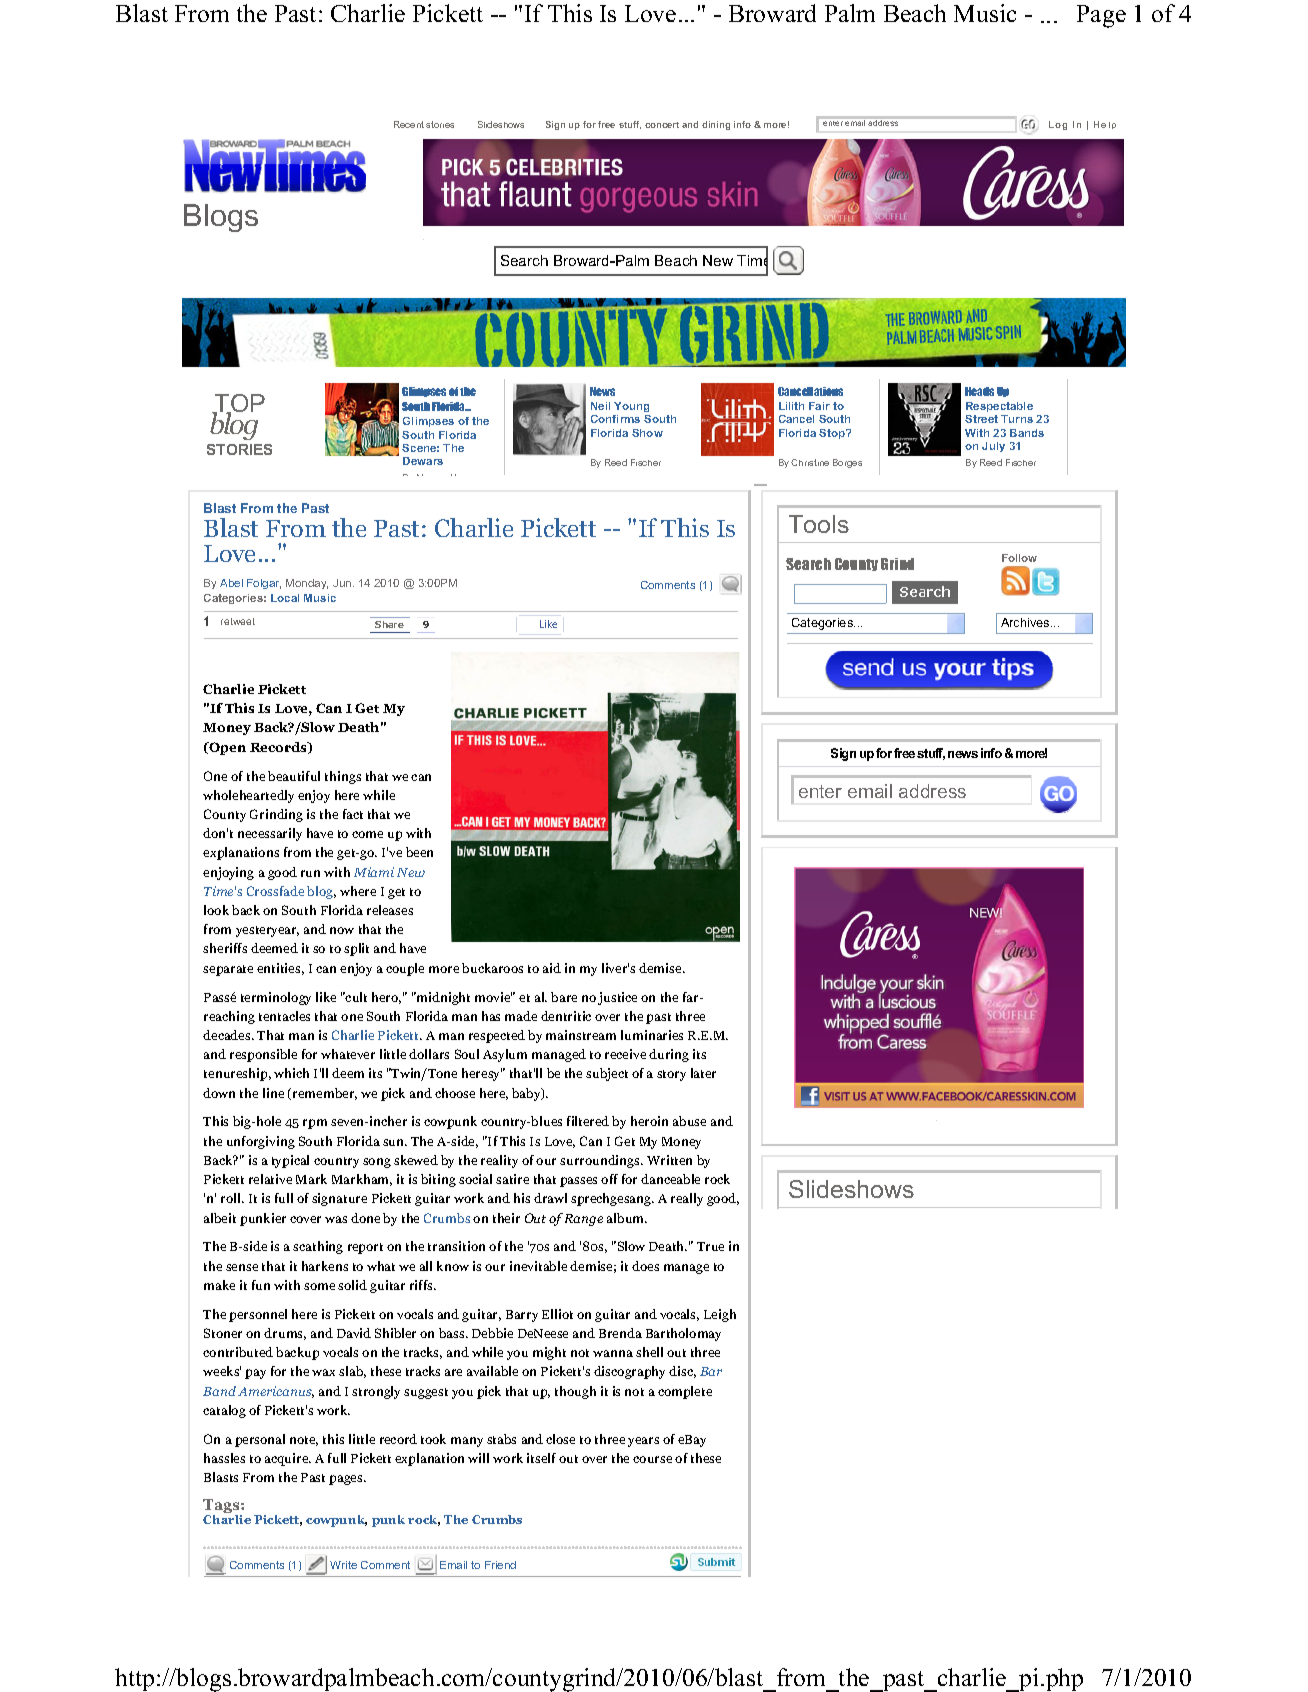  Describe the element at coordinates (615, 419) in the image. I see `Confirms` at that location.
